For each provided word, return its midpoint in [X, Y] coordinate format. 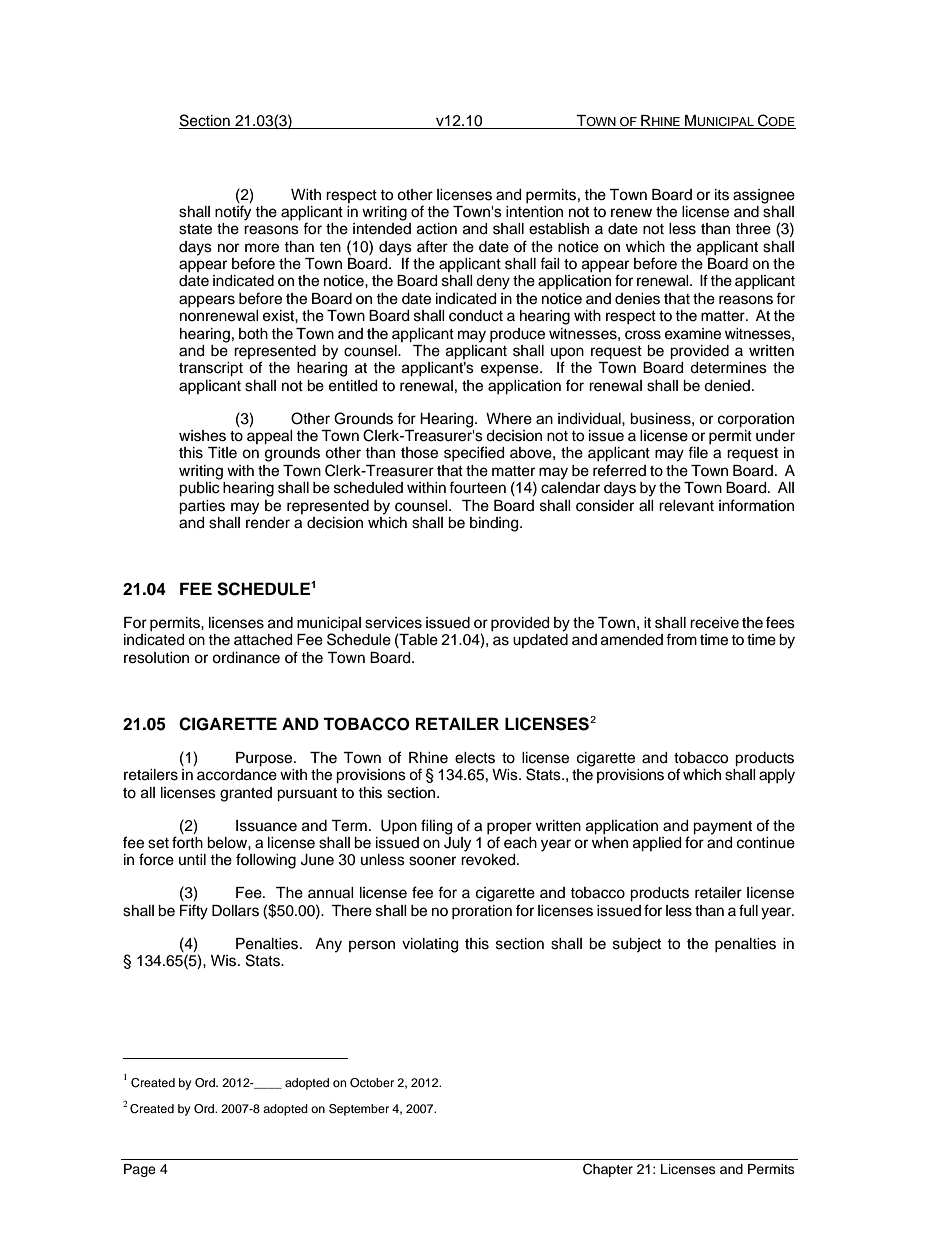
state [195, 229]
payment [722, 828]
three [753, 229]
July [457, 843]
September [359, 1110]
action [437, 229]
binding [495, 524]
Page [140, 1170]
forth [187, 842]
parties [202, 507]
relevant [686, 506]
